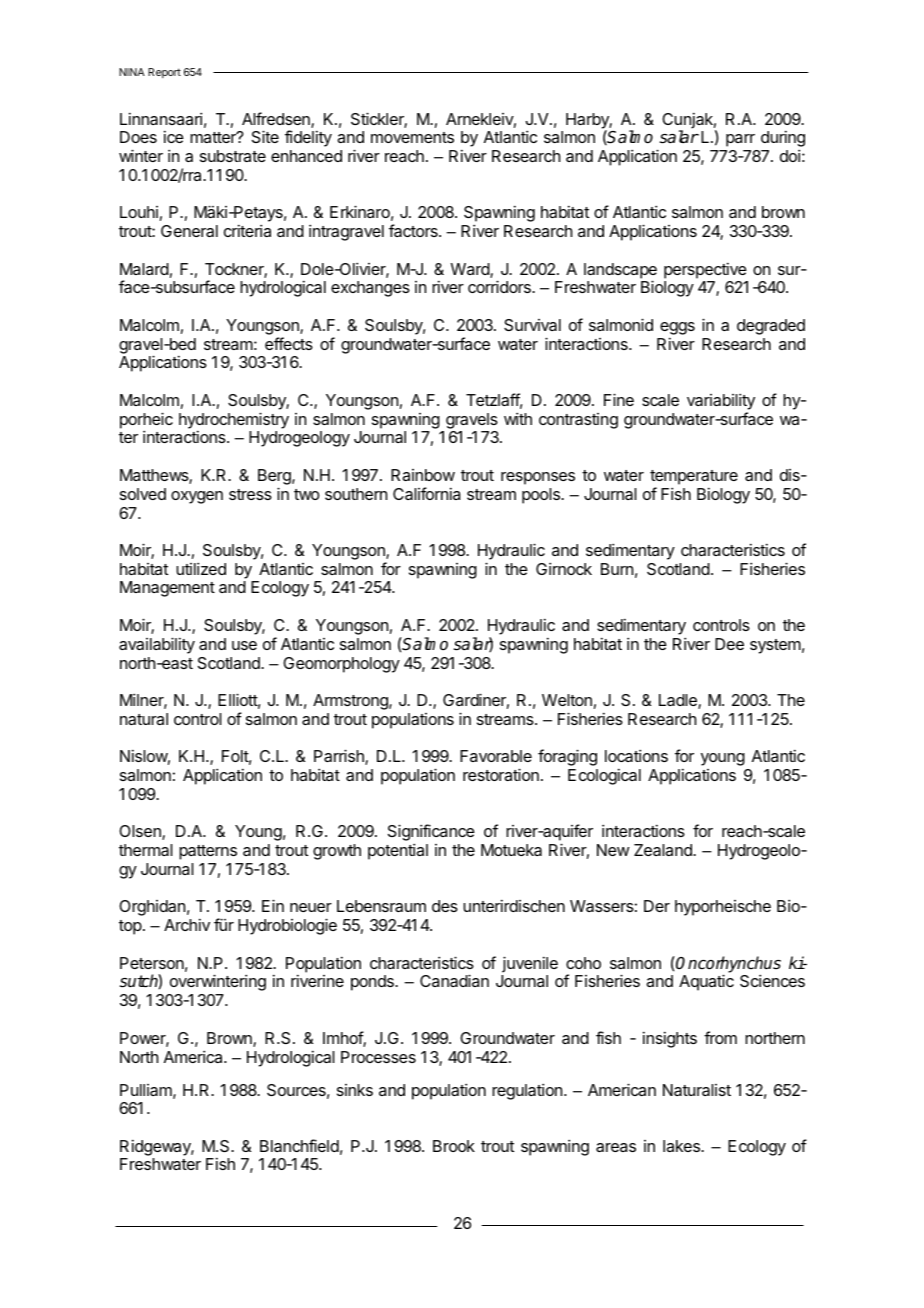 The image size is (924, 1308). I want to click on Survival, so click(532, 325).
